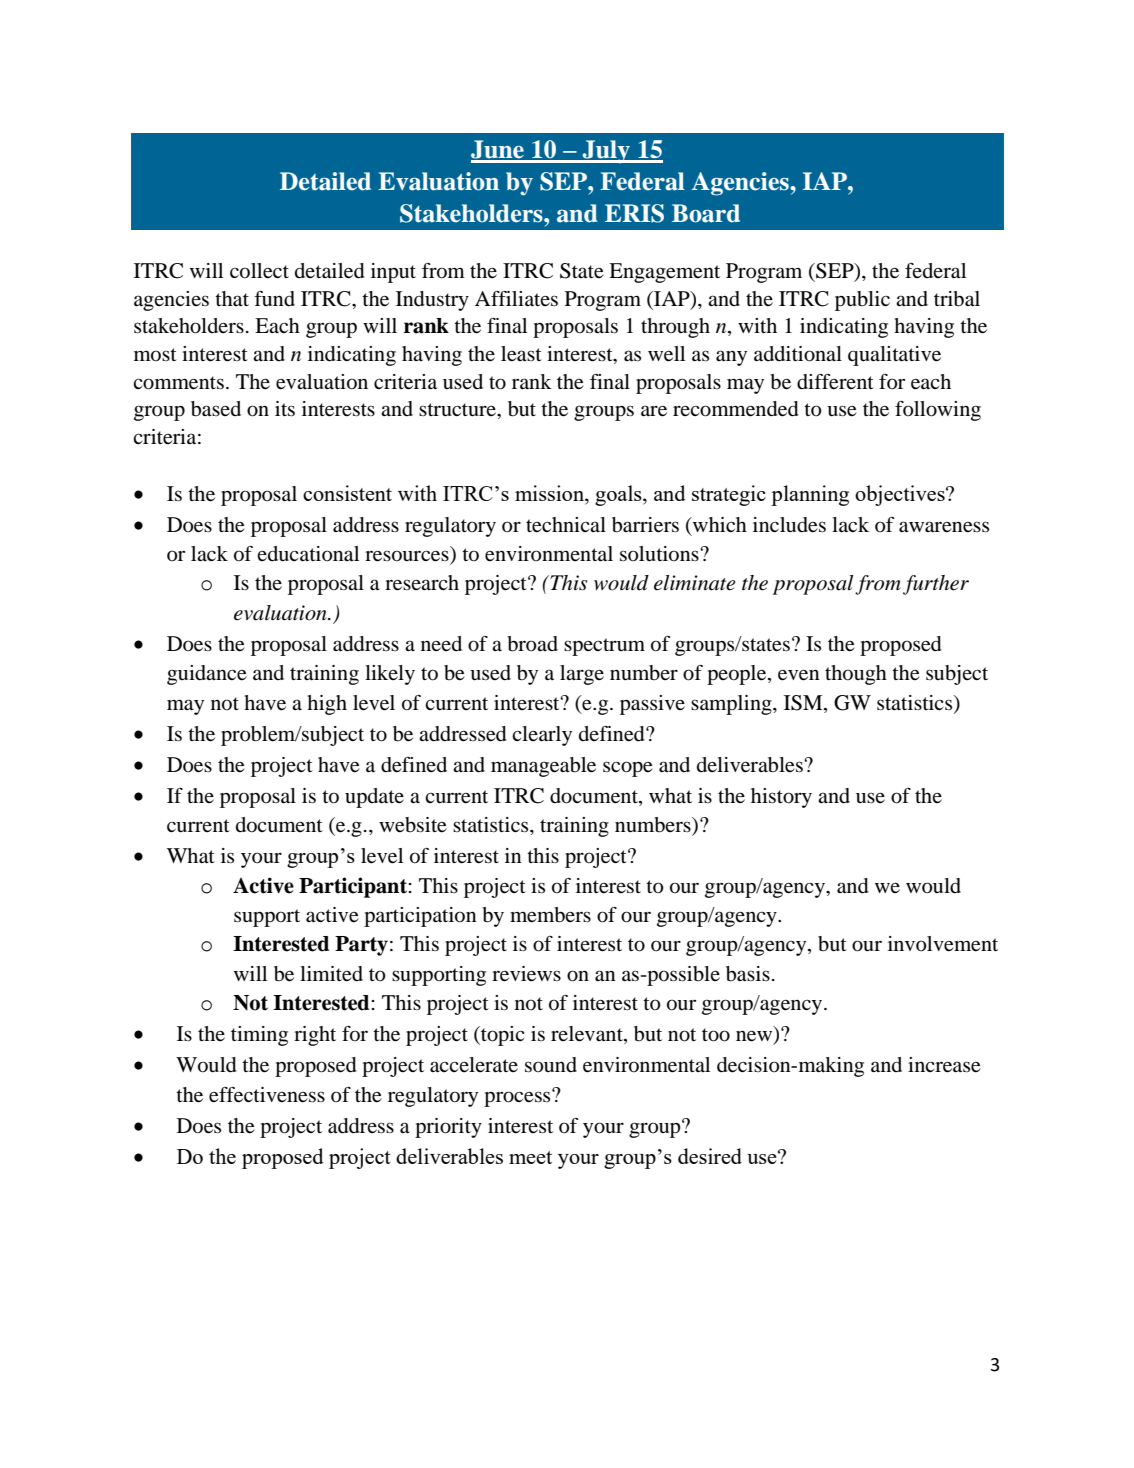 The width and height of the screenshot is (1134, 1468). Describe the element at coordinates (543, 767) in the screenshot. I see `manageable` at that location.
